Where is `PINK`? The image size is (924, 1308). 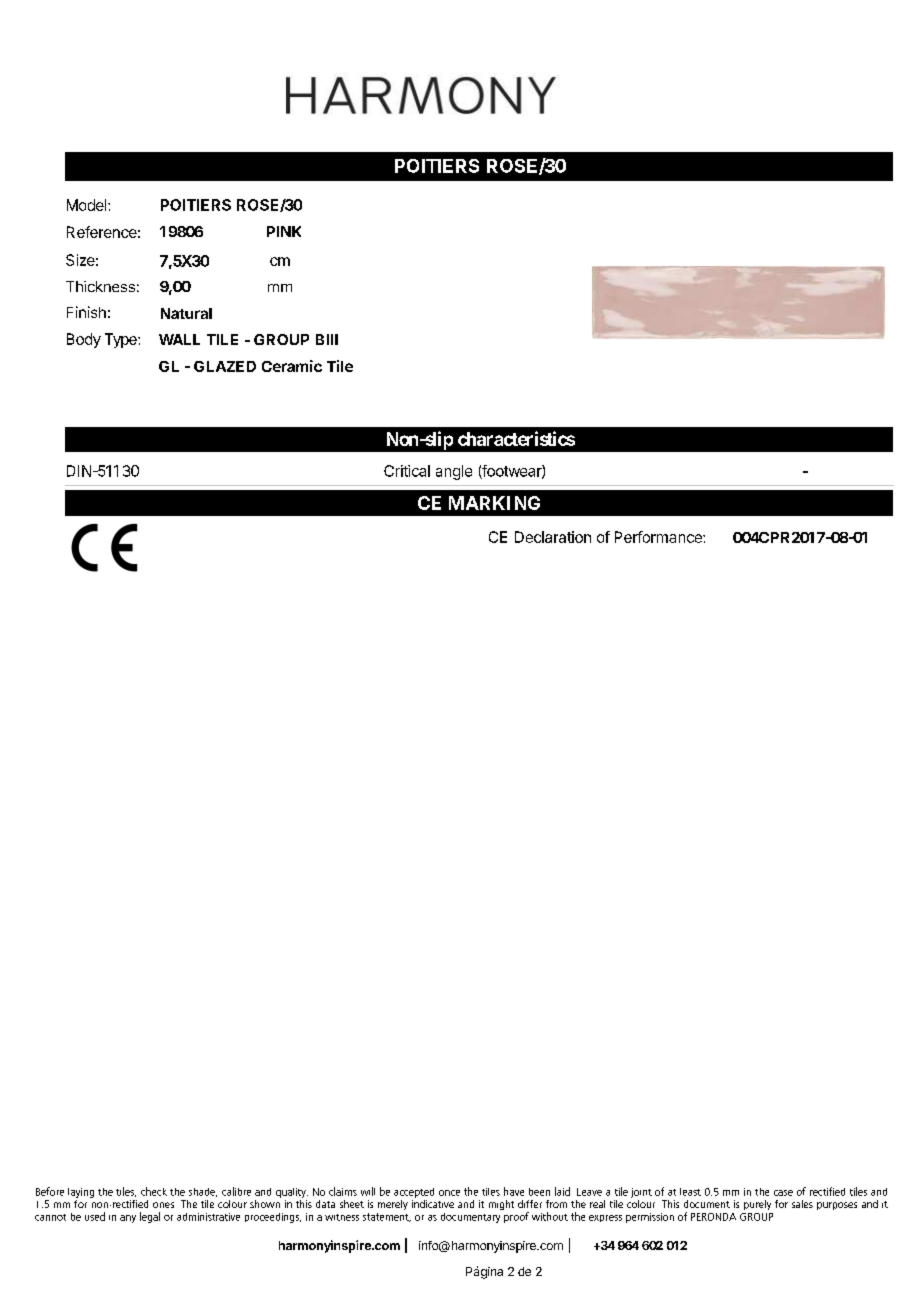 PINK is located at coordinates (284, 231).
